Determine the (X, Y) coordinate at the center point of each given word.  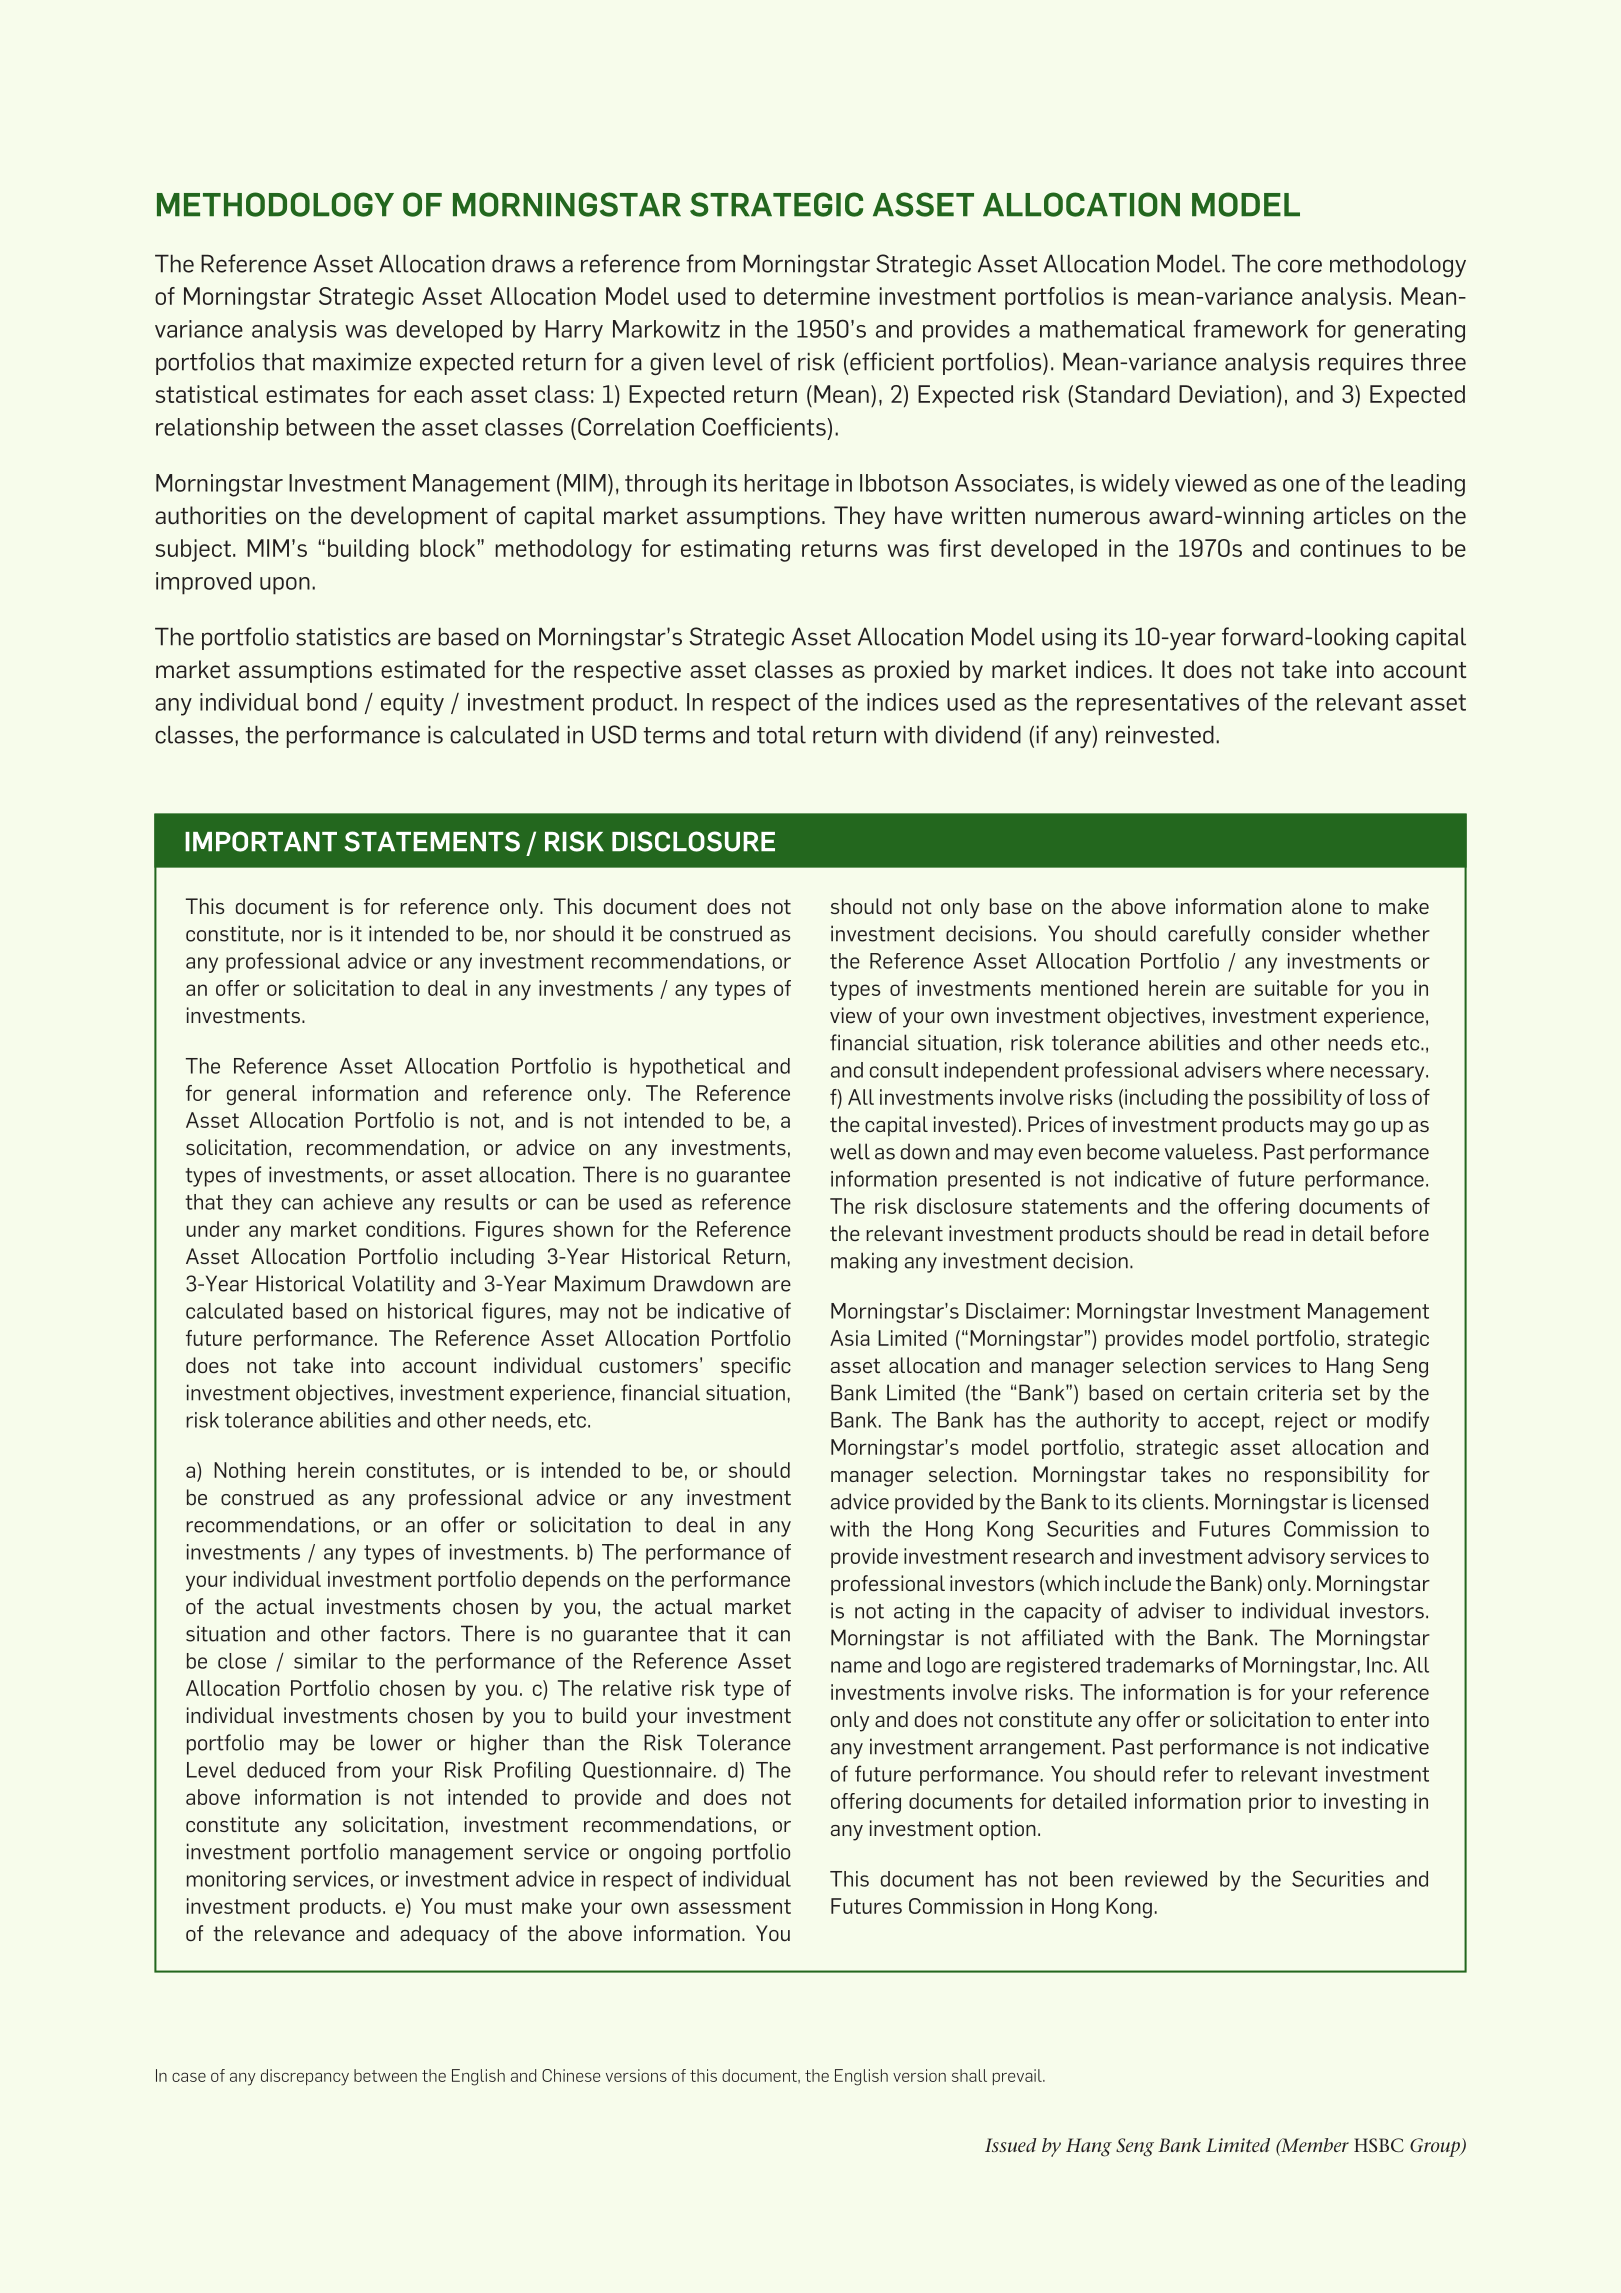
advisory (1286, 1558)
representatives (1158, 704)
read (1264, 1233)
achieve (358, 1202)
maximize (362, 361)
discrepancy (305, 2077)
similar (326, 1661)
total (781, 734)
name (856, 1667)
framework (1250, 328)
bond (332, 702)
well (850, 1151)
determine (817, 296)
